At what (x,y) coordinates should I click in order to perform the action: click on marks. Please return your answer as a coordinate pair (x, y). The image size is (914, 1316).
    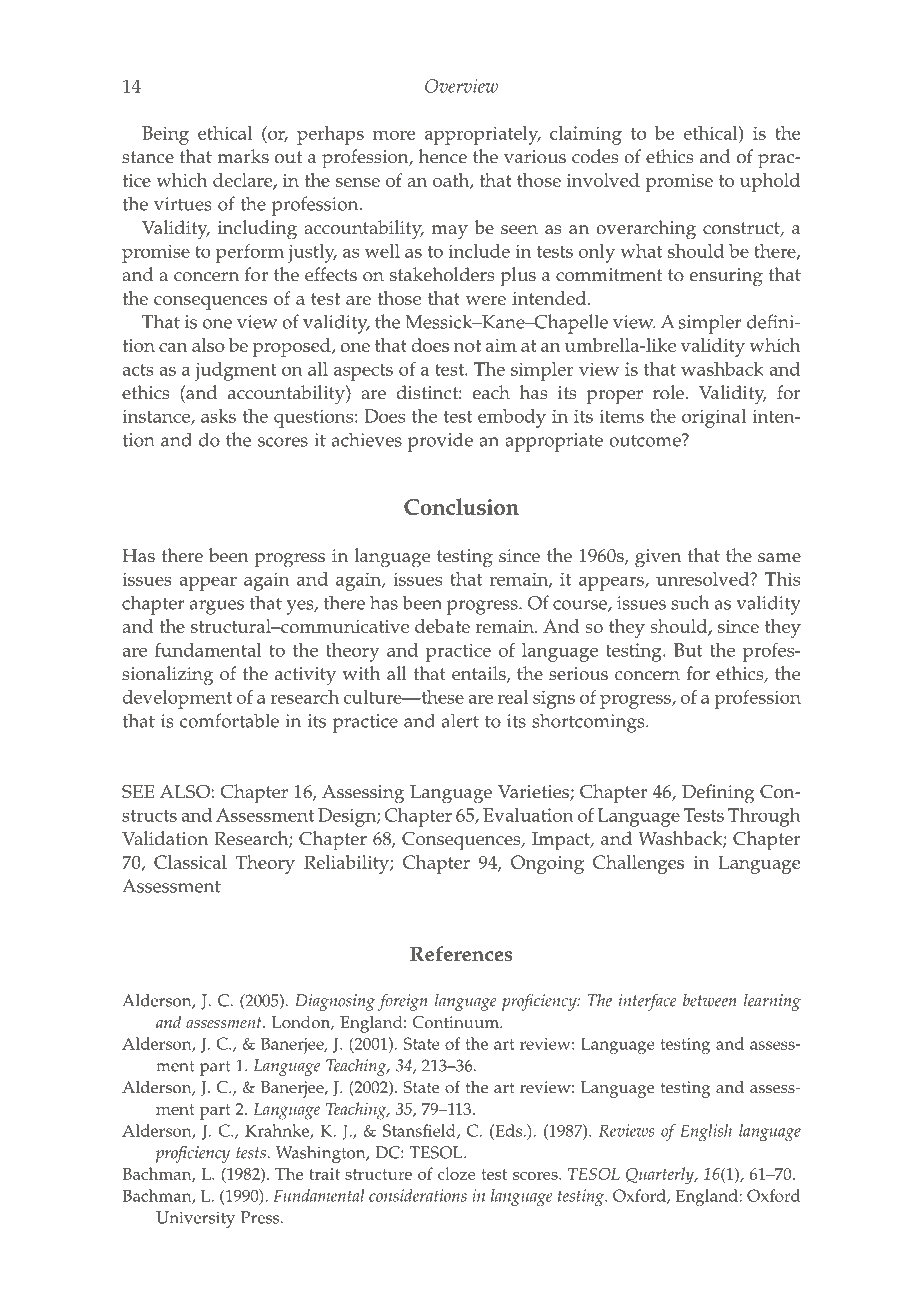
    Looking at the image, I should click on (243, 156).
